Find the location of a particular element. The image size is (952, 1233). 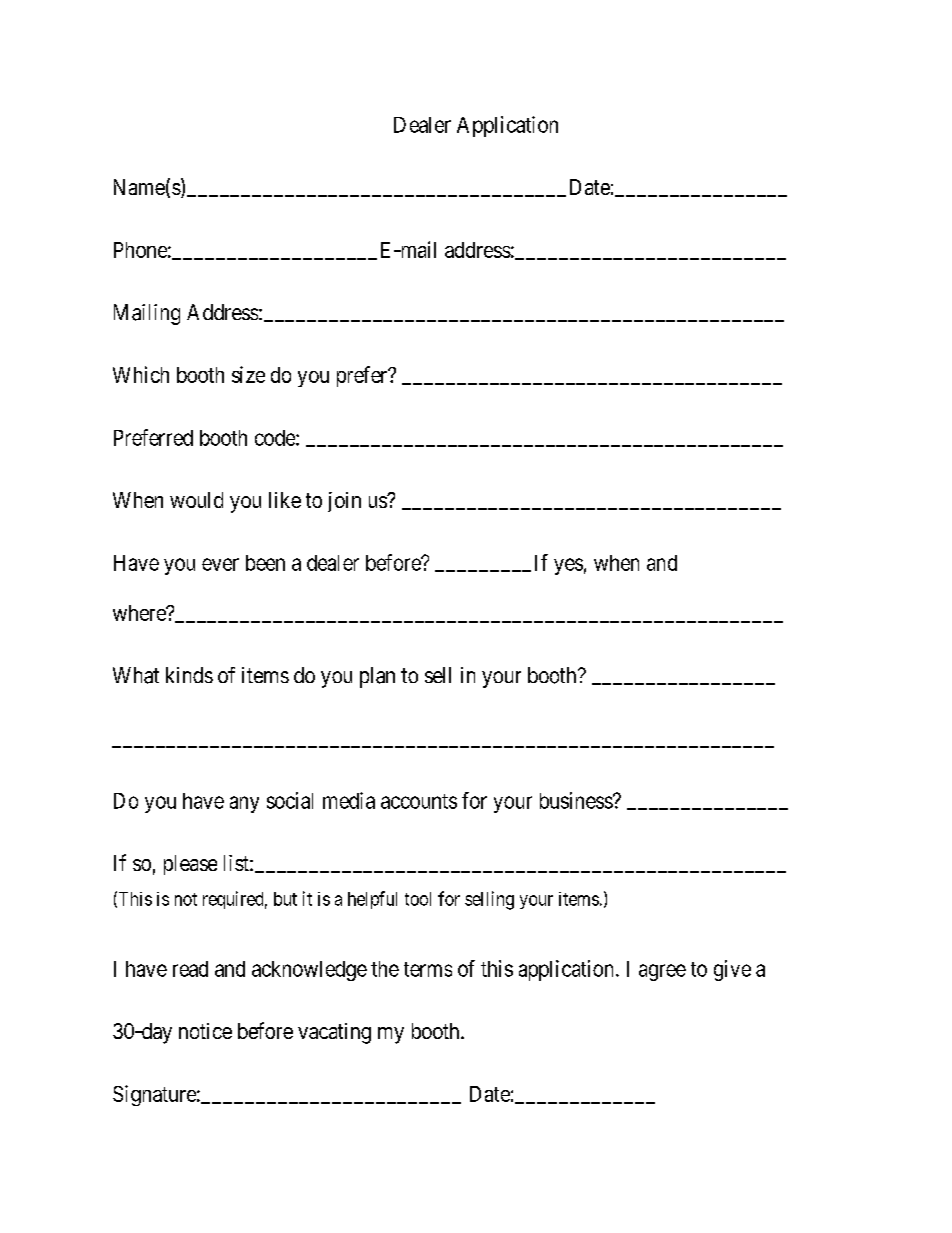

join is located at coordinates (344, 502).
